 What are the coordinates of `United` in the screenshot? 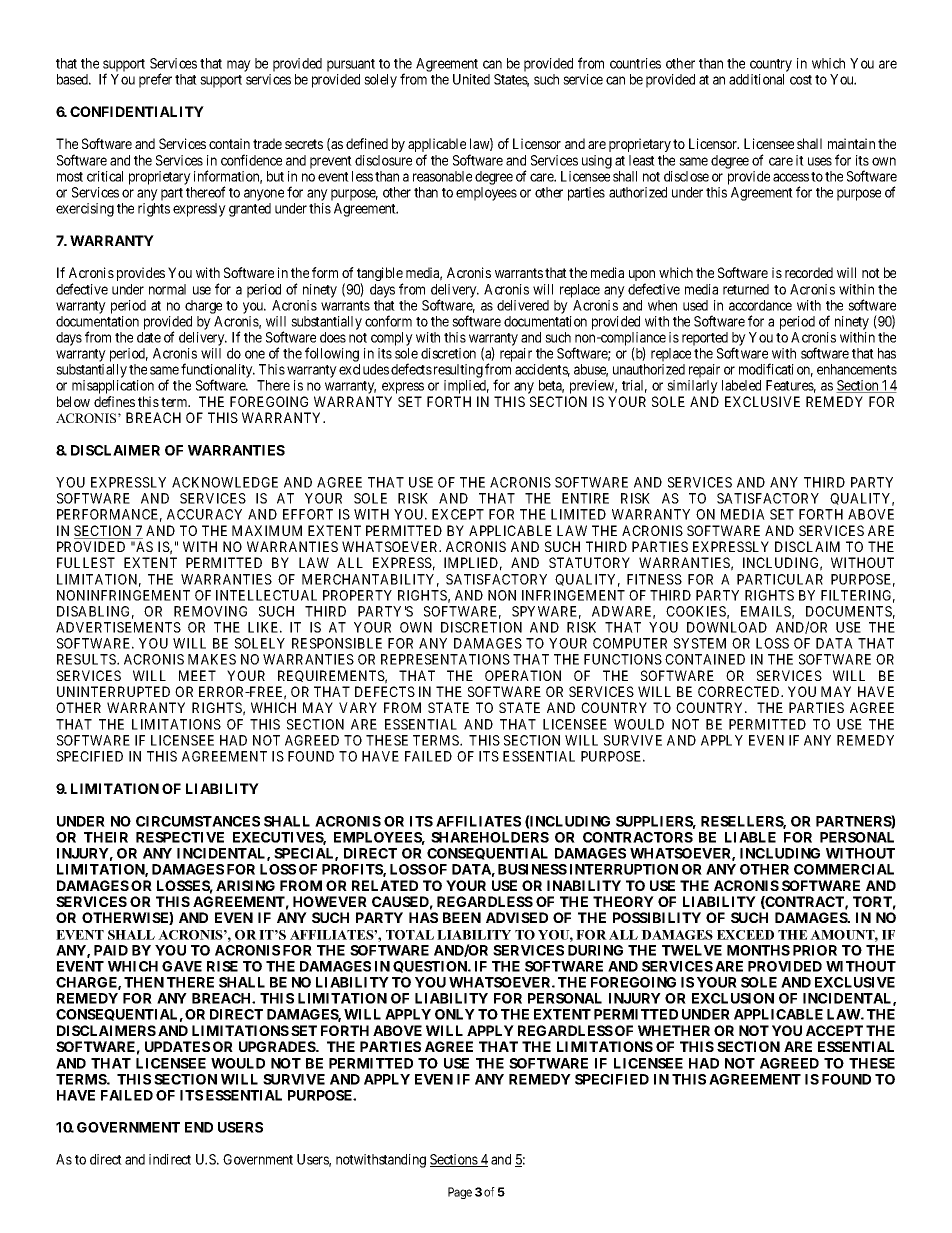 It's located at (471, 79).
